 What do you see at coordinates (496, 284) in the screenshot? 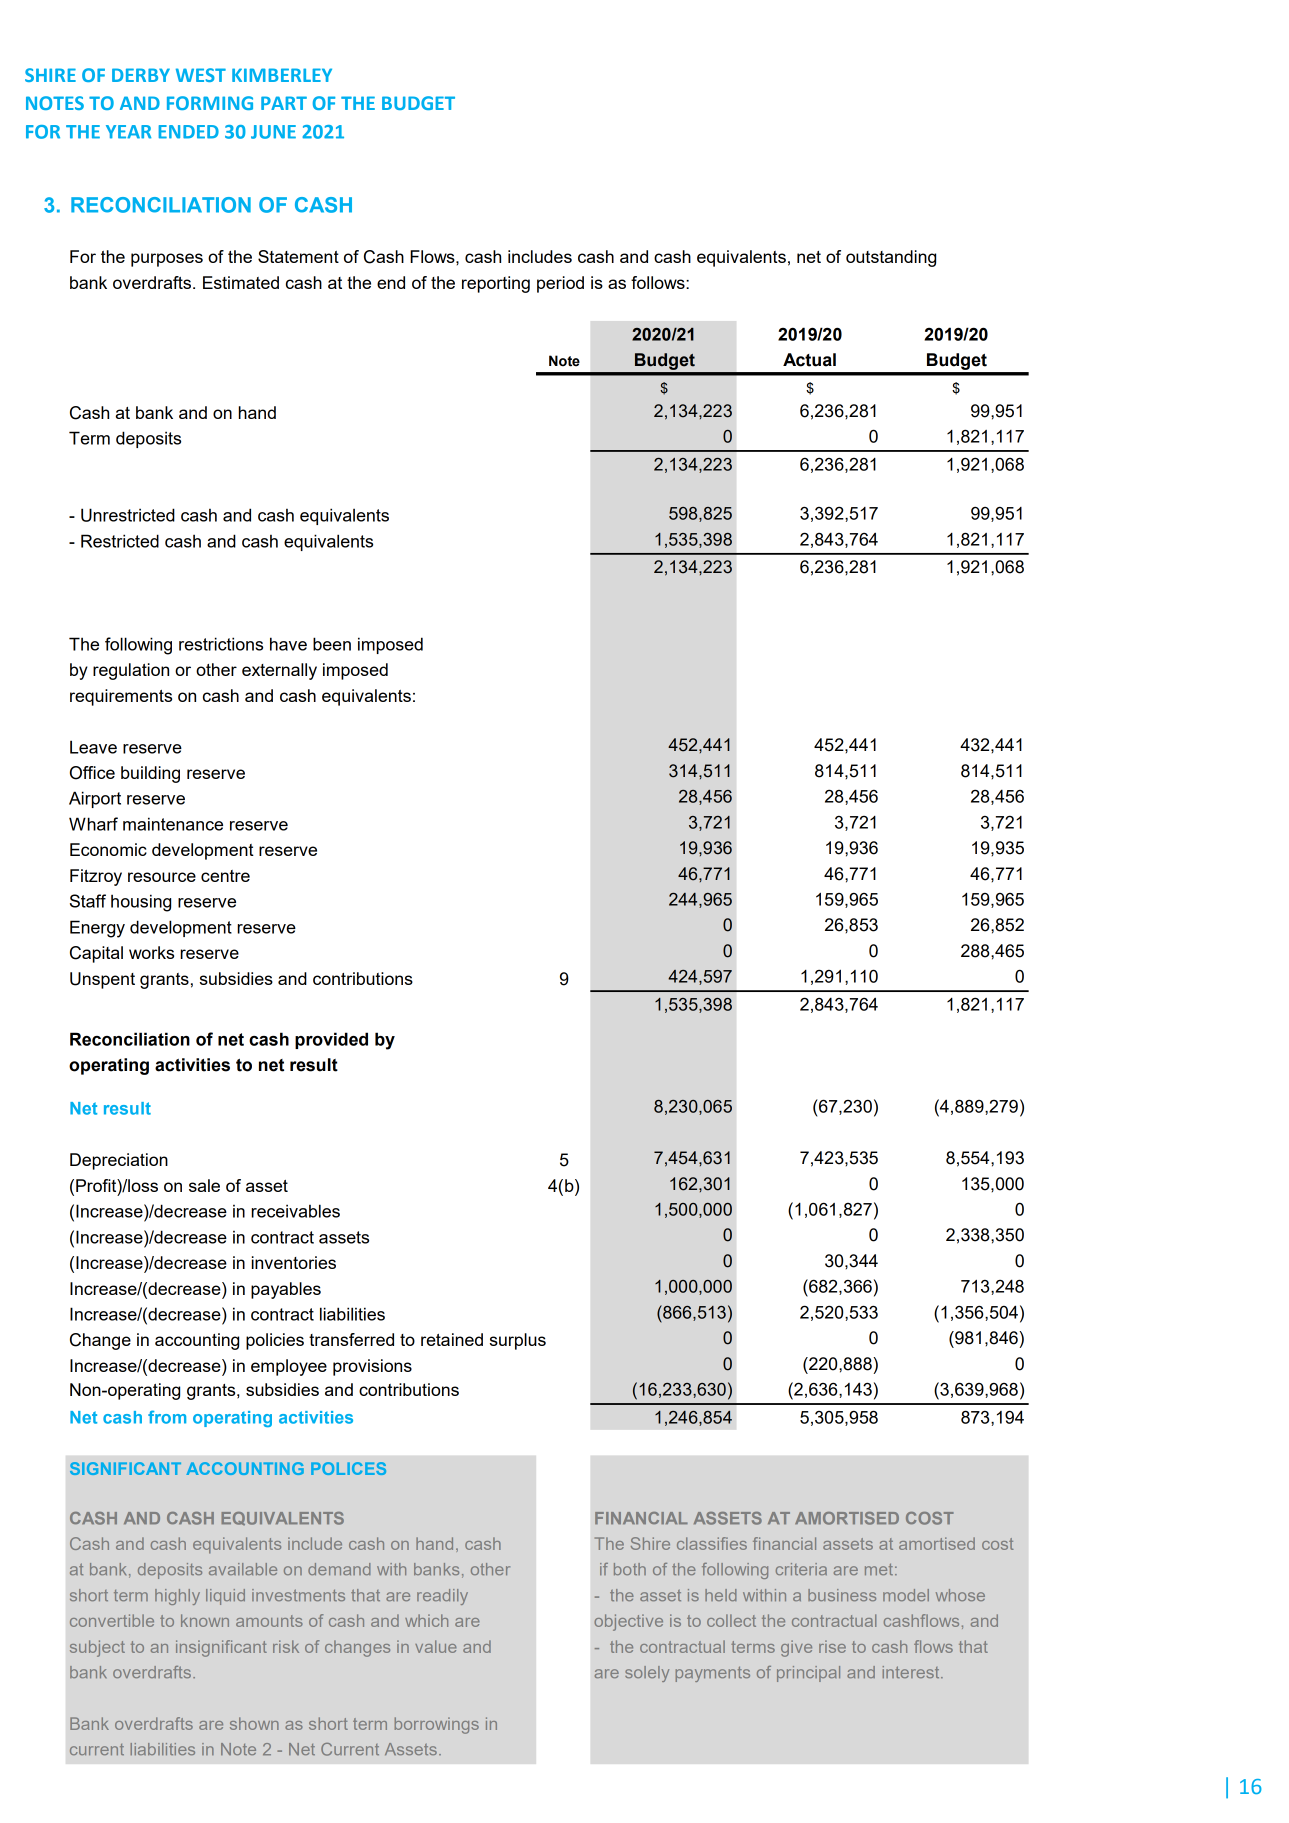
I see `reporting` at bounding box center [496, 284].
